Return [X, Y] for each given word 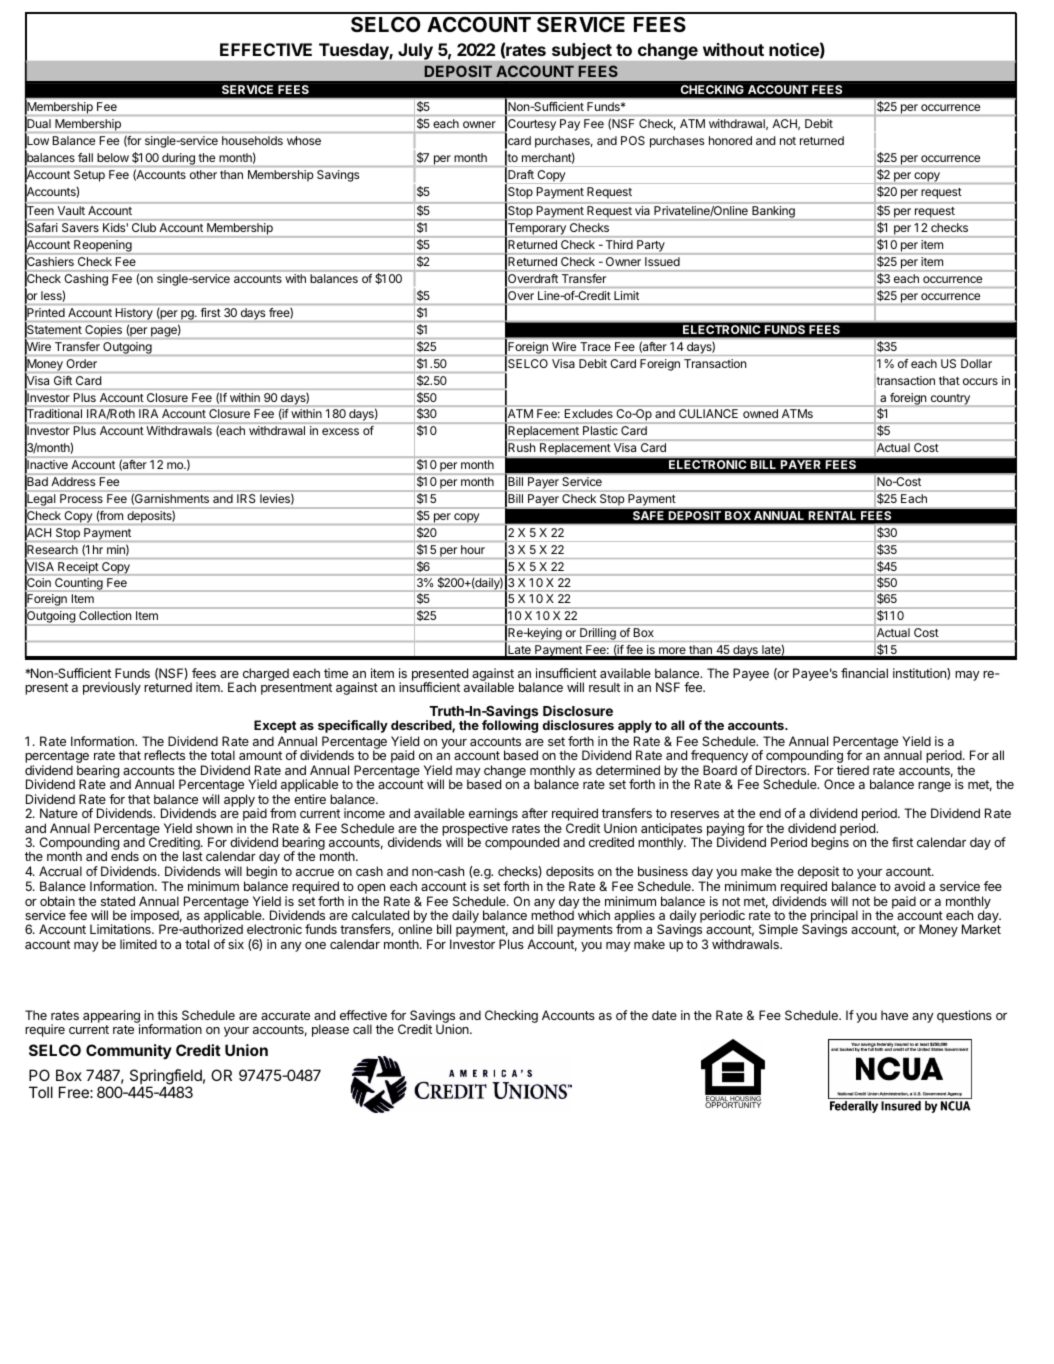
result [604, 687]
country [950, 400]
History [134, 314]
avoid [909, 886]
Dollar [976, 363]
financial [864, 673]
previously [112, 688]
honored [730, 140]
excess [340, 431]
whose [304, 140]
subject [582, 51]
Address [73, 481]
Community [129, 1051]
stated [118, 901]
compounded [522, 843]
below [113, 157]
